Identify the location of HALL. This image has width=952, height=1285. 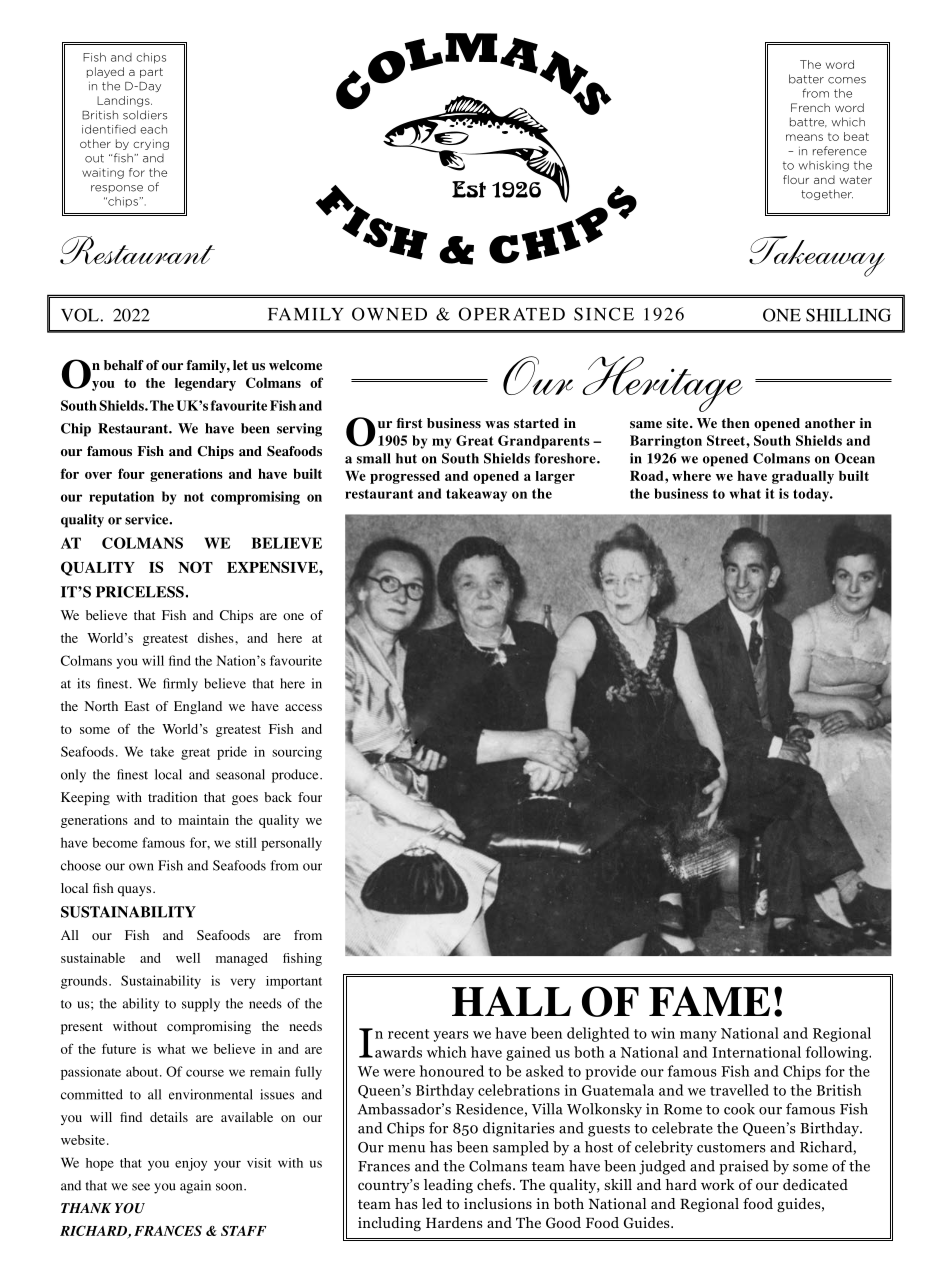
(511, 1001).
